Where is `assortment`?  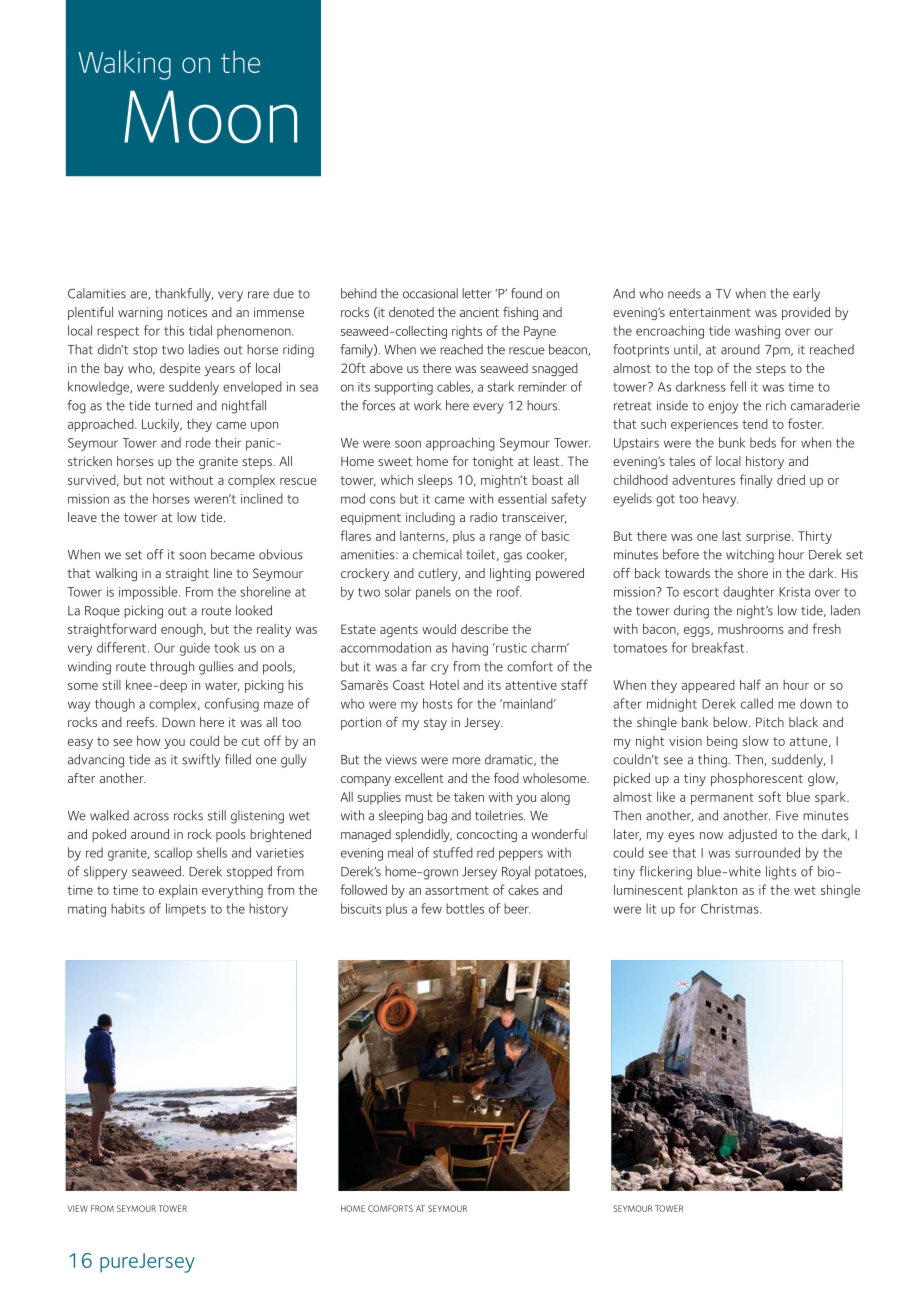
assortment is located at coordinates (457, 890).
